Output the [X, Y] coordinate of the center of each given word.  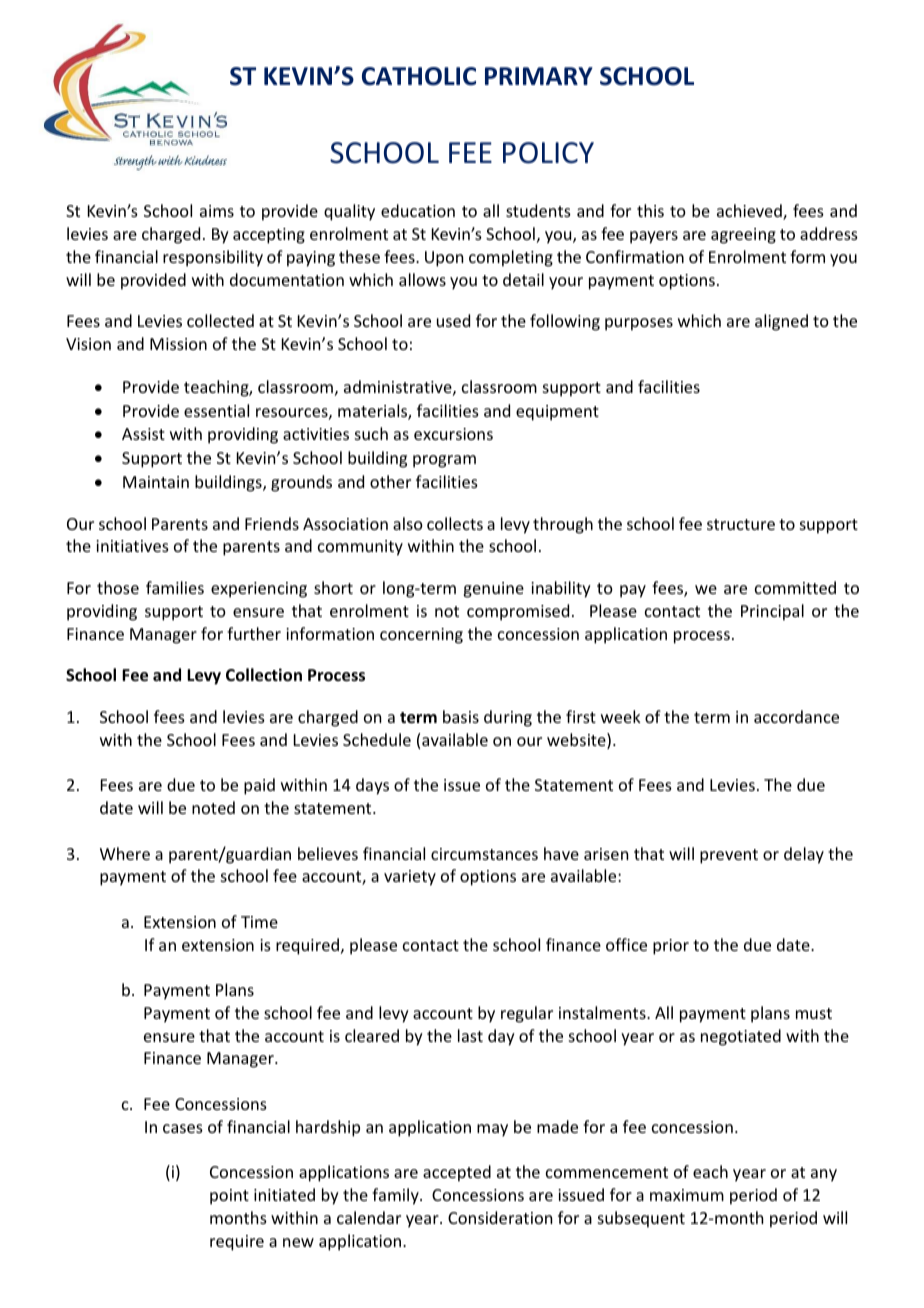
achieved [750, 212]
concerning [421, 636]
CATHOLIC [419, 76]
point [229, 1197]
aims [217, 211]
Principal [772, 612]
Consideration [500, 1217]
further [254, 633]
